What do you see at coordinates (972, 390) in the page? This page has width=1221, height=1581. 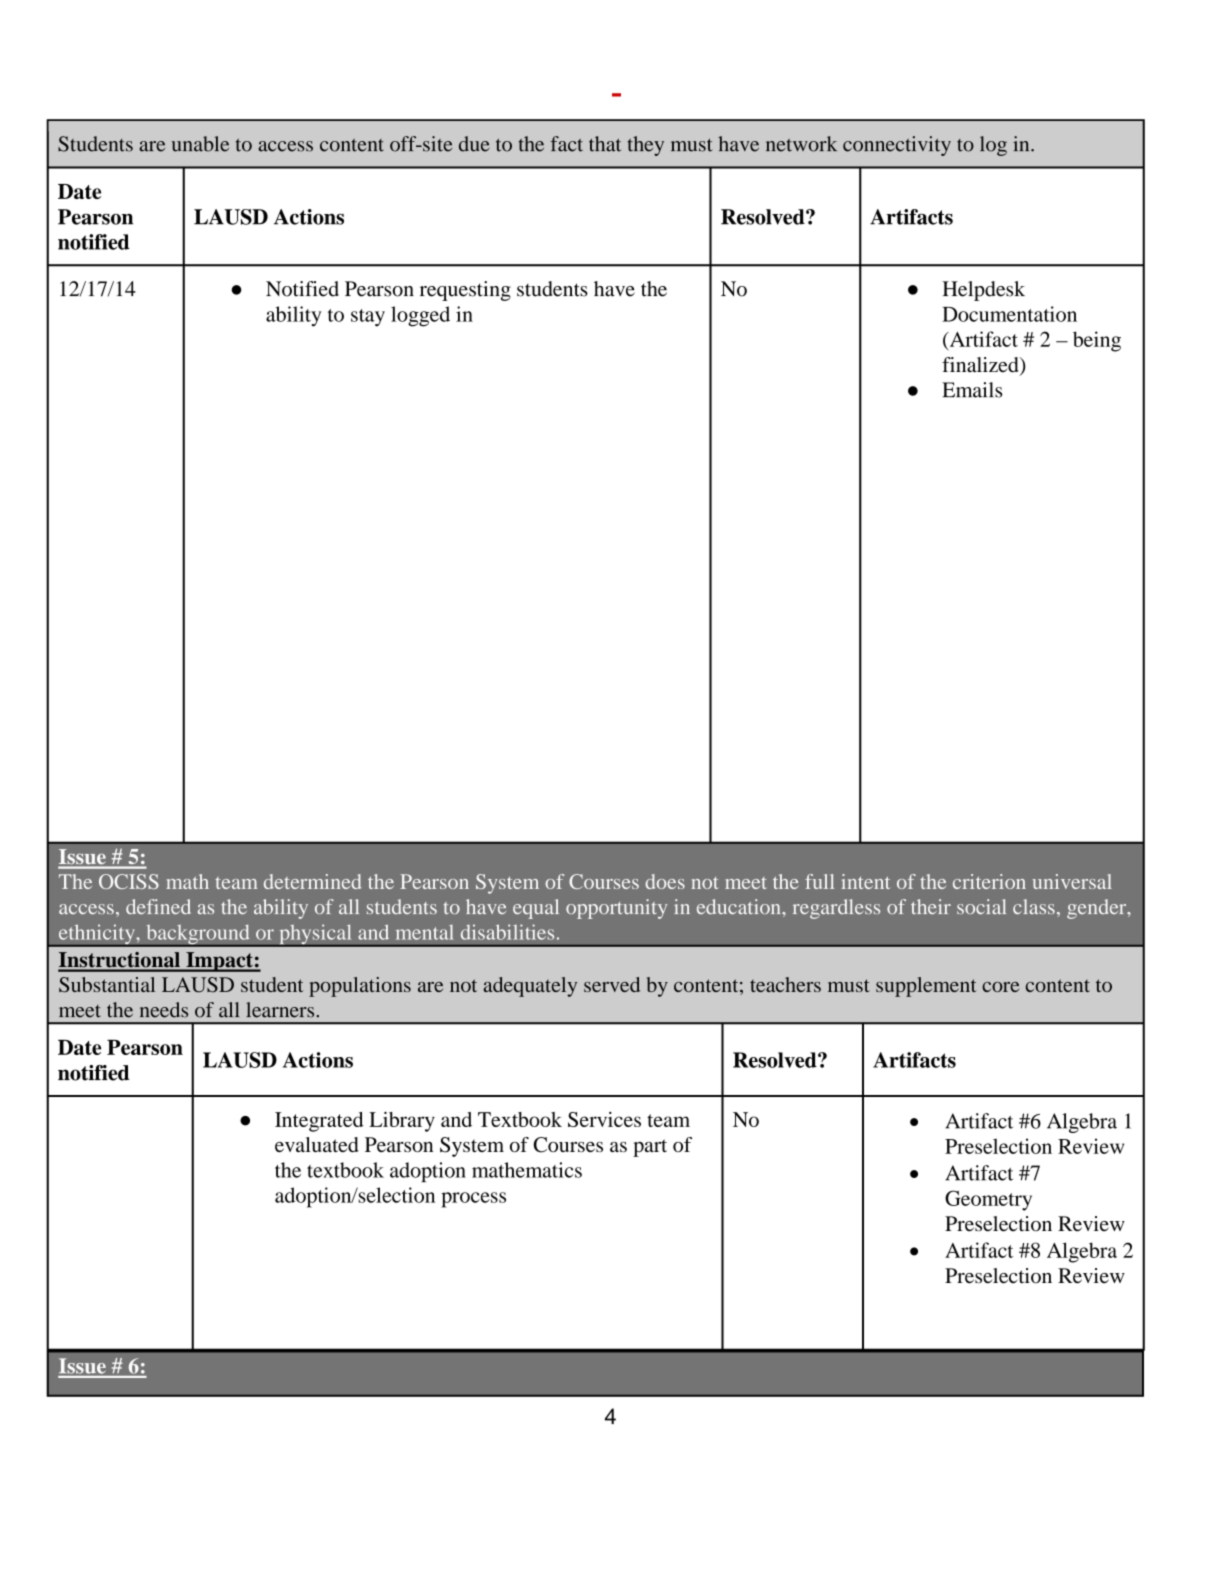 I see `Emails` at bounding box center [972, 390].
